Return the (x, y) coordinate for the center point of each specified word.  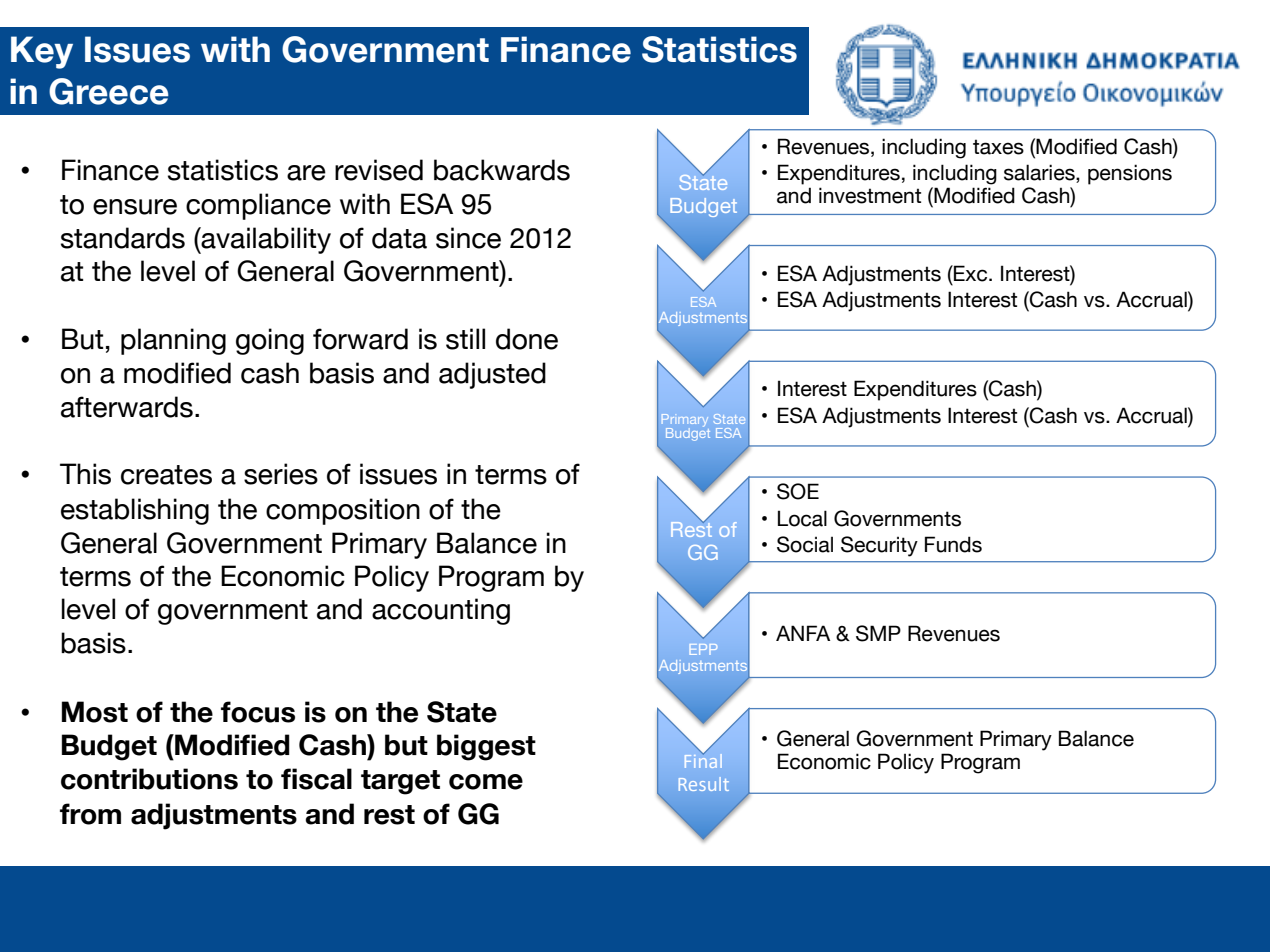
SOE (798, 491)
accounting (441, 611)
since (468, 238)
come (486, 782)
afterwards (127, 407)
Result (704, 784)
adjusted (492, 375)
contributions (149, 779)
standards (123, 238)
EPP (703, 649)
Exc (971, 273)
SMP (878, 633)
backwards (502, 170)
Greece (109, 91)
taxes (998, 147)
